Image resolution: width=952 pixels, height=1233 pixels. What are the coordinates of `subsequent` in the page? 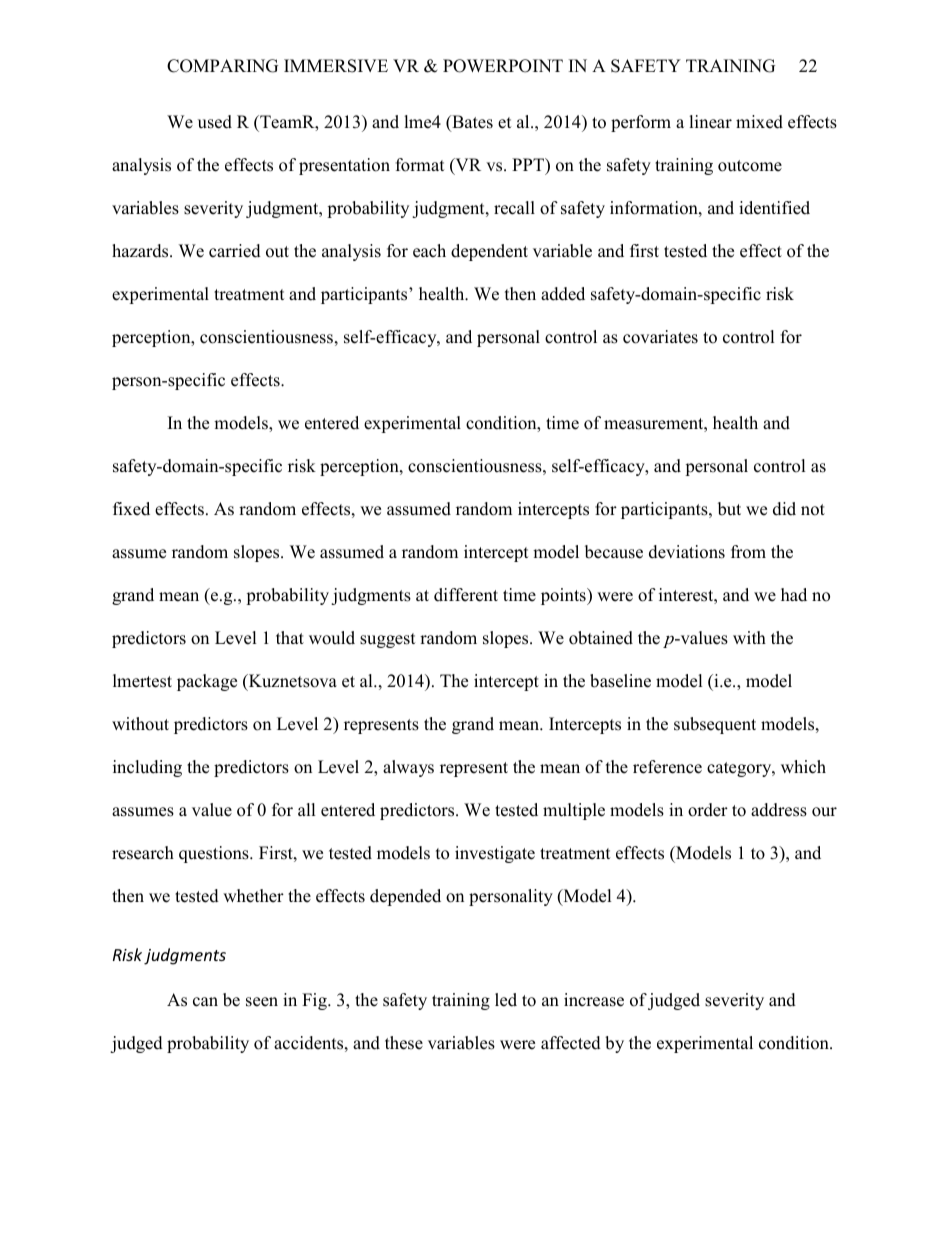 It's located at (715, 725).
